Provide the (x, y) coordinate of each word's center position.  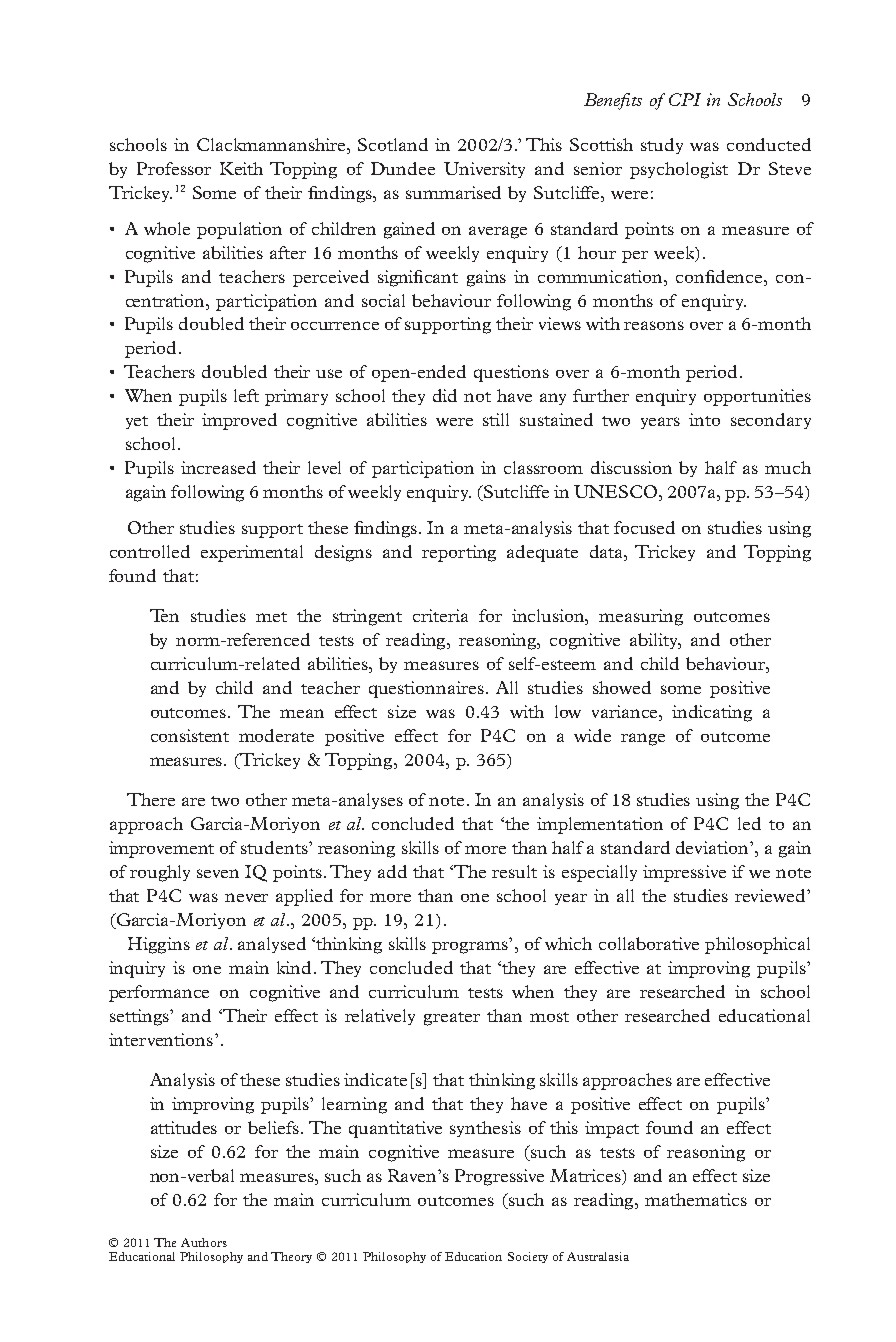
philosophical (757, 945)
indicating (712, 713)
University (484, 170)
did (445, 395)
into (704, 419)
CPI (685, 99)
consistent (190, 735)
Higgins (159, 945)
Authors (204, 1242)
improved (239, 421)
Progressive (499, 1177)
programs (470, 947)
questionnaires (426, 689)
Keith (241, 168)
